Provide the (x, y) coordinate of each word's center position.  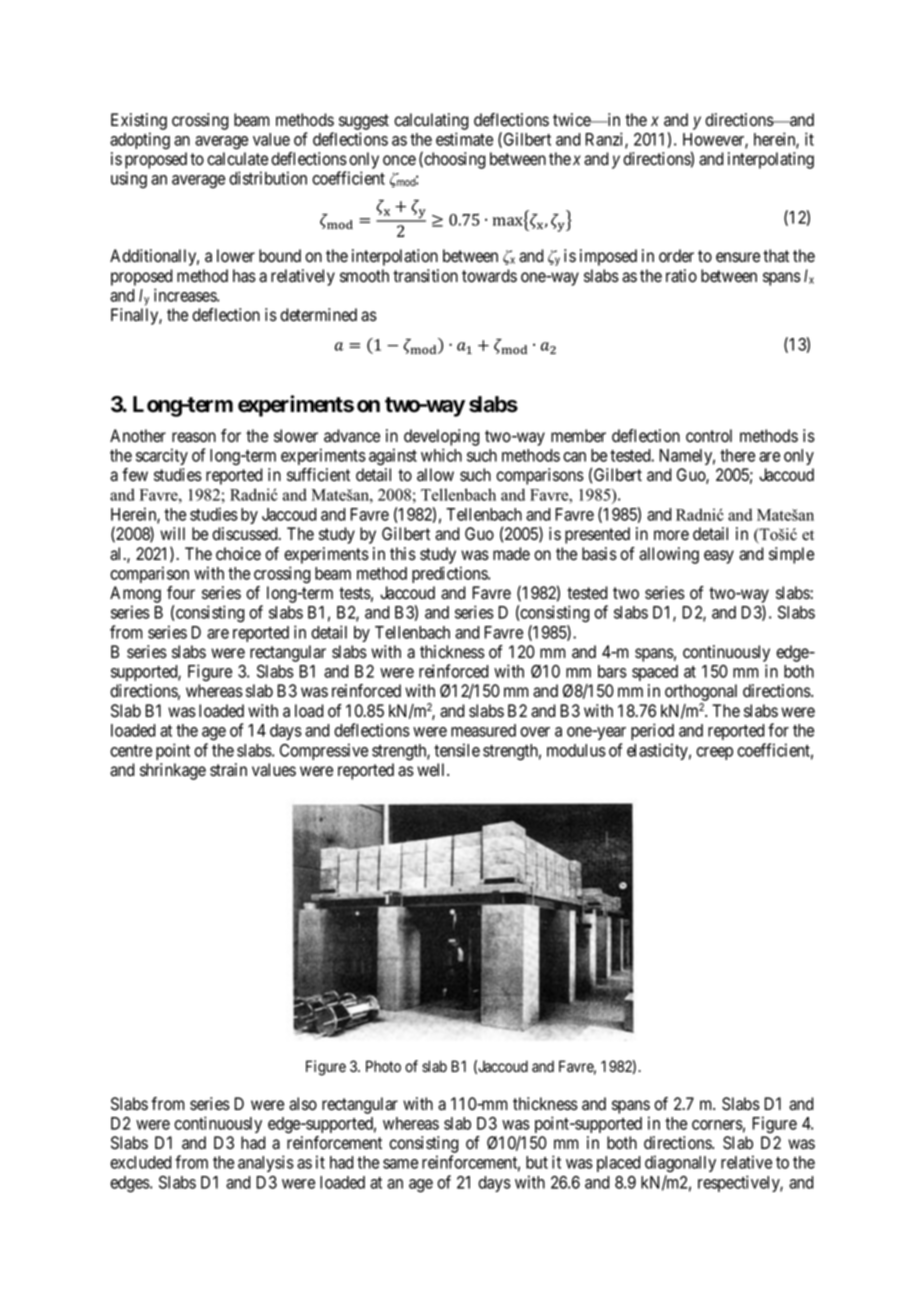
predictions (450, 574)
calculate (237, 159)
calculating (431, 121)
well (432, 770)
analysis (266, 1163)
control (709, 436)
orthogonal (701, 694)
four (181, 593)
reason (194, 437)
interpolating (771, 160)
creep (714, 753)
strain (228, 770)
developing (442, 437)
